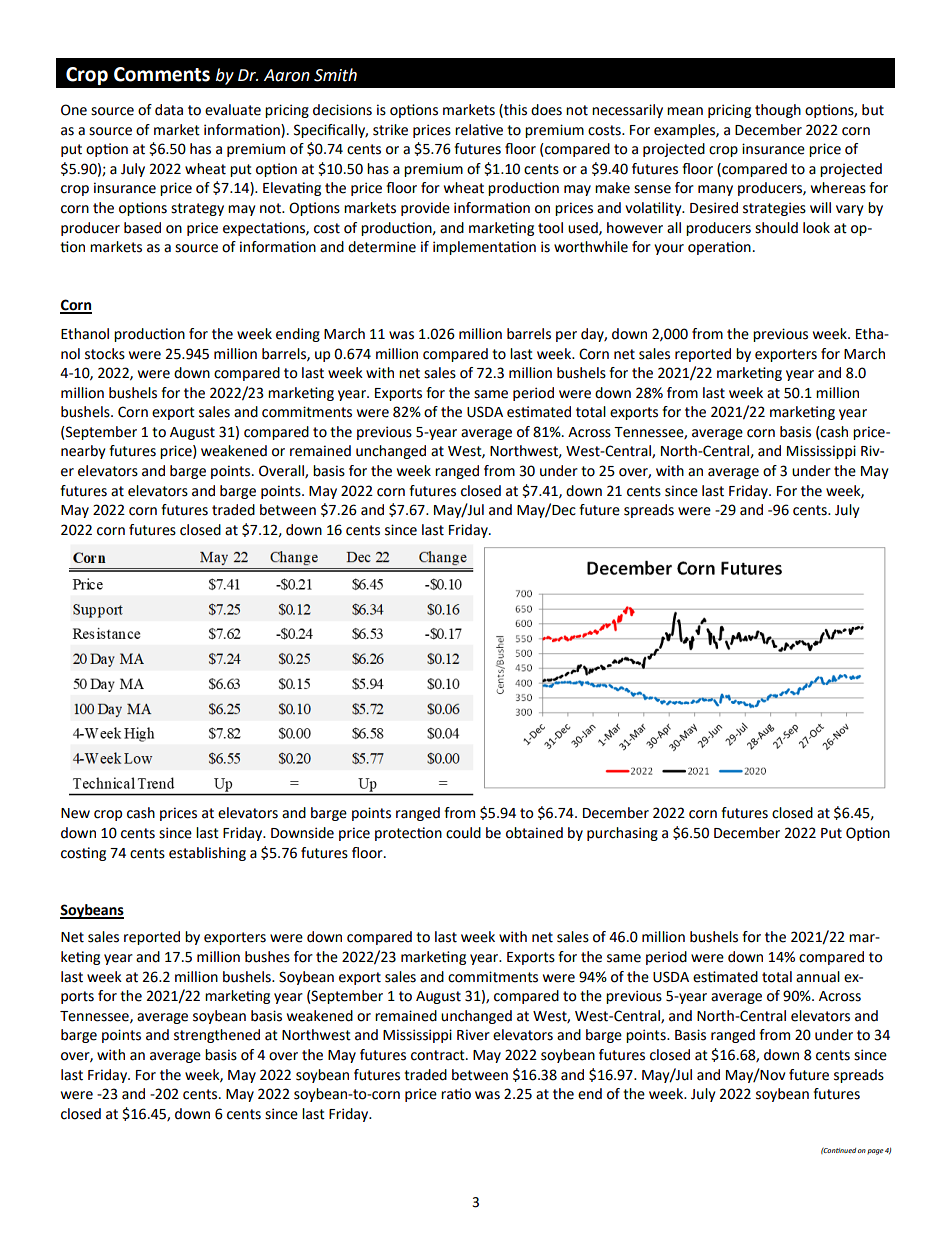 Image resolution: width=952 pixels, height=1233 pixels. Describe the element at coordinates (622, 834) in the screenshot. I see `purchasing` at that location.
